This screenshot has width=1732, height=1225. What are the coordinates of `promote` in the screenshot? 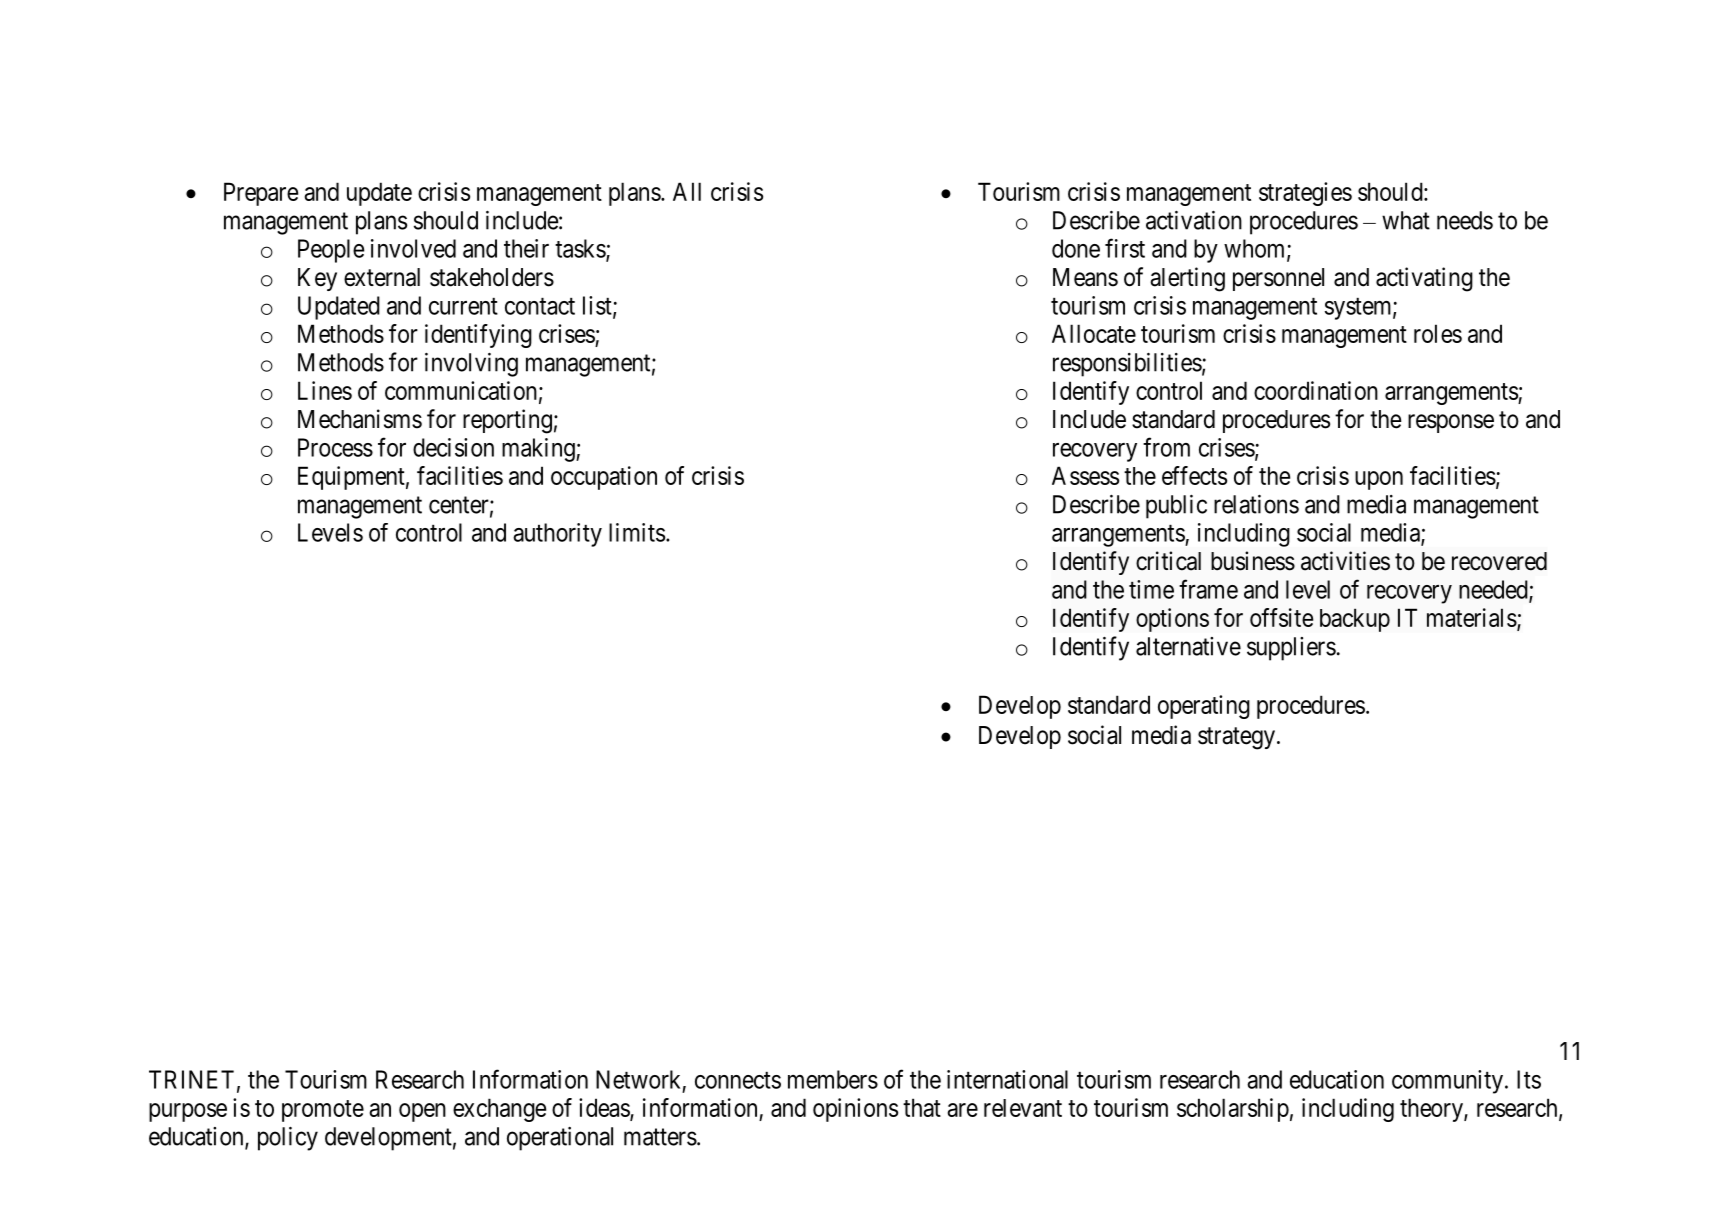 It's located at (323, 1111).
